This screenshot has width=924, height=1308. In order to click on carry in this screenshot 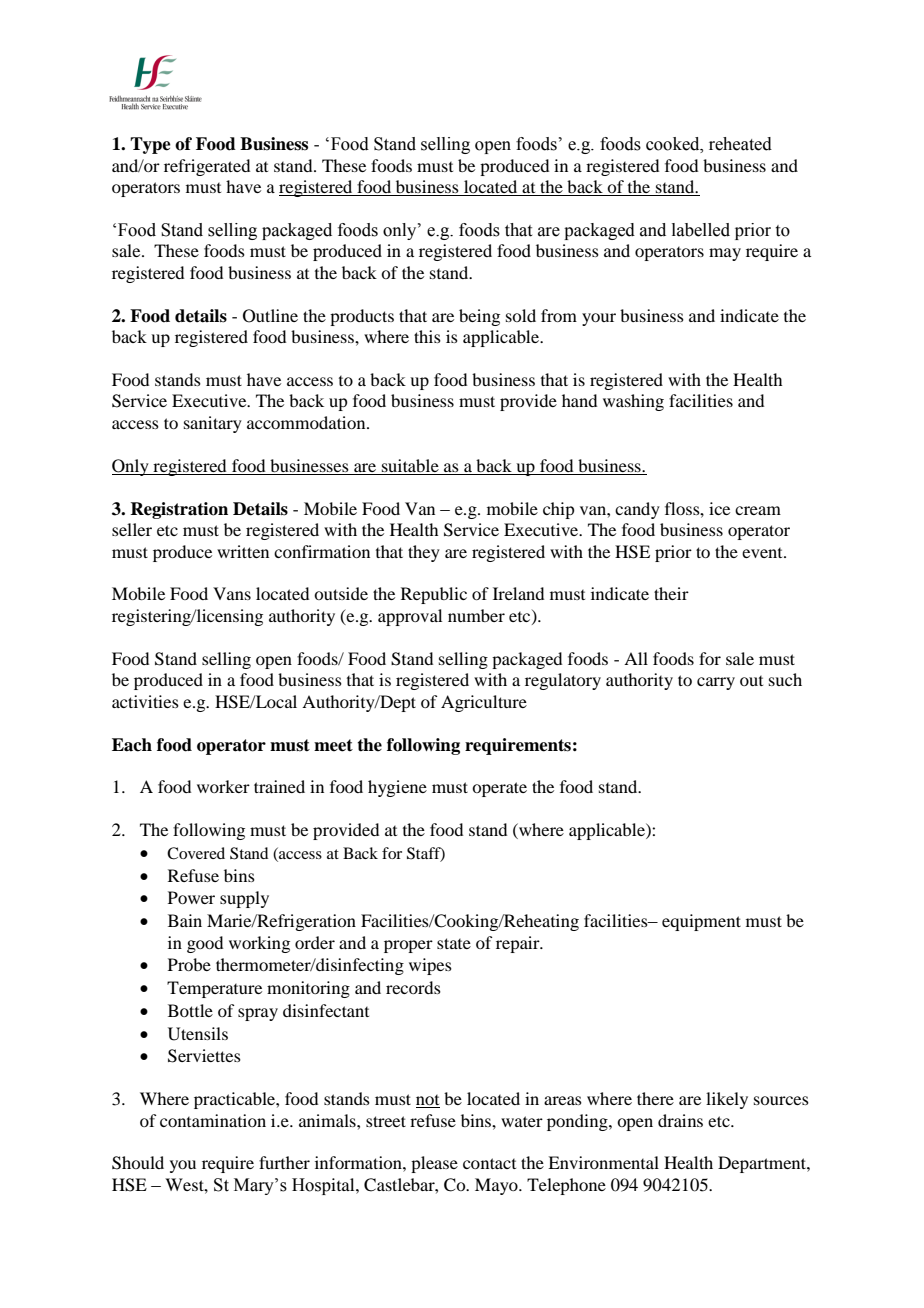, I will do `click(716, 683)`.
